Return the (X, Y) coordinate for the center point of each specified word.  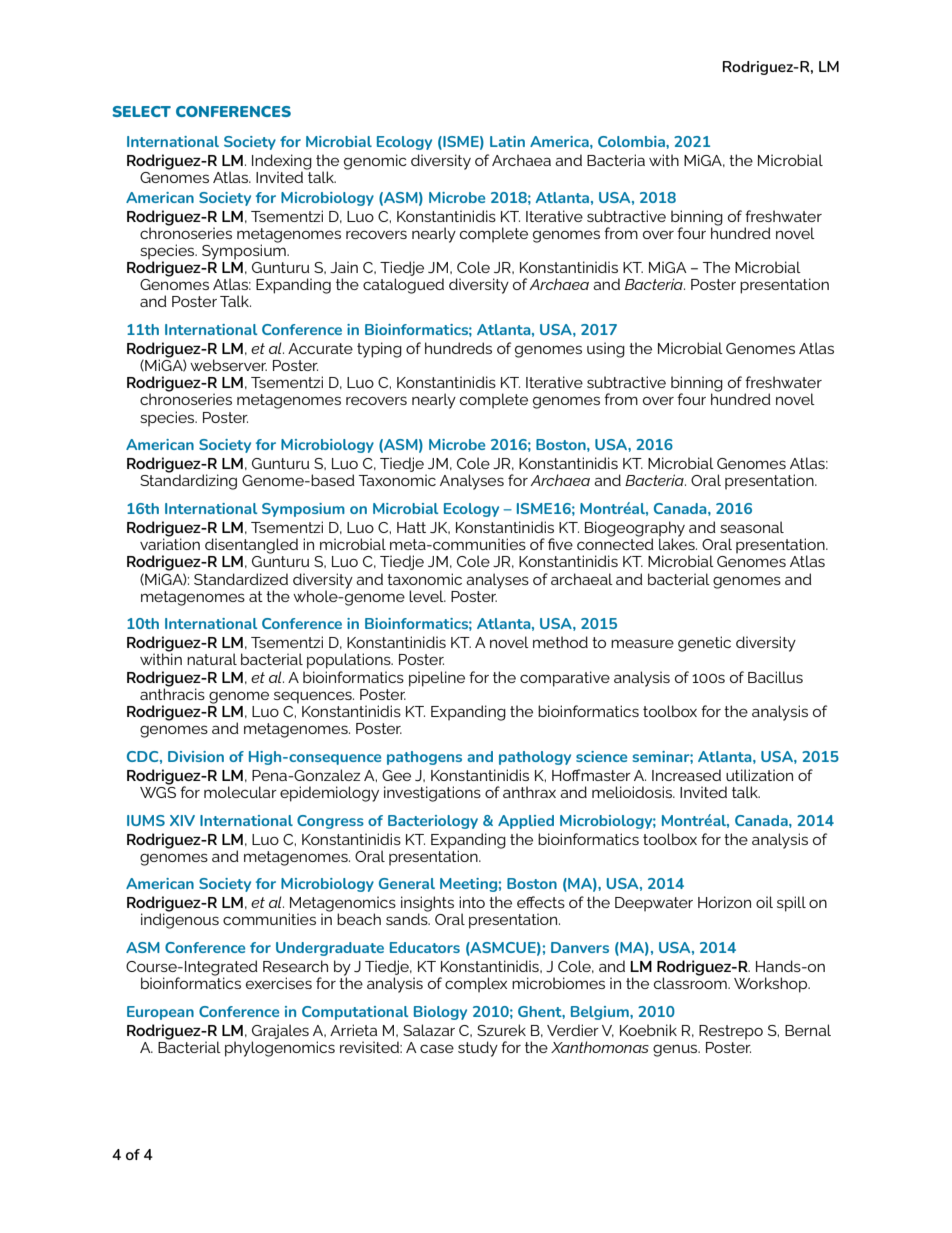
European (160, 1013)
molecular (240, 792)
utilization (759, 775)
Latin (507, 141)
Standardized (241, 579)
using (606, 350)
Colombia (632, 141)
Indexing (282, 163)
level (427, 596)
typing (379, 350)
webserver (228, 365)
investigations (432, 794)
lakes (678, 543)
